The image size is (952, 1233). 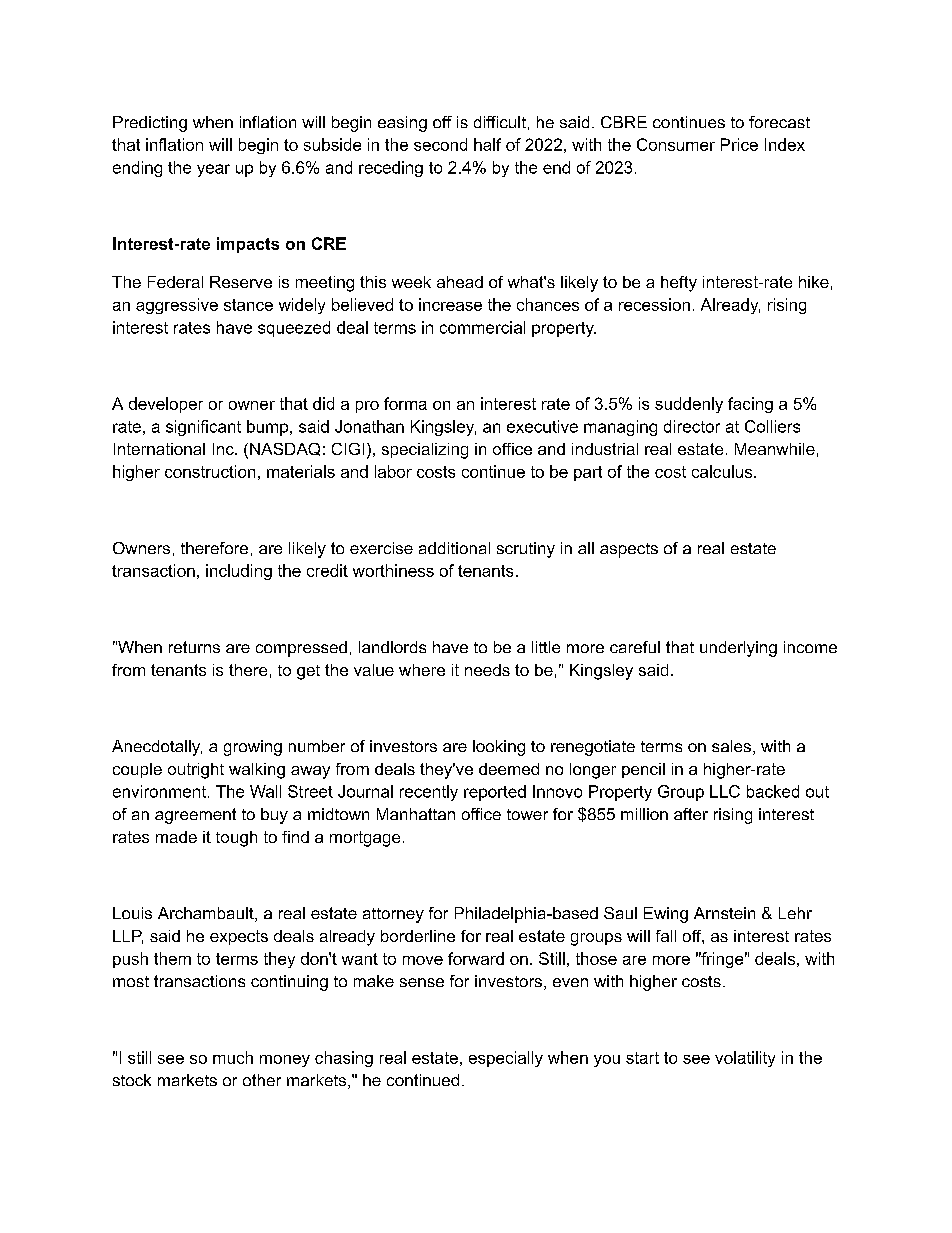 What do you see at coordinates (487, 144) in the document?
I see `half` at bounding box center [487, 144].
